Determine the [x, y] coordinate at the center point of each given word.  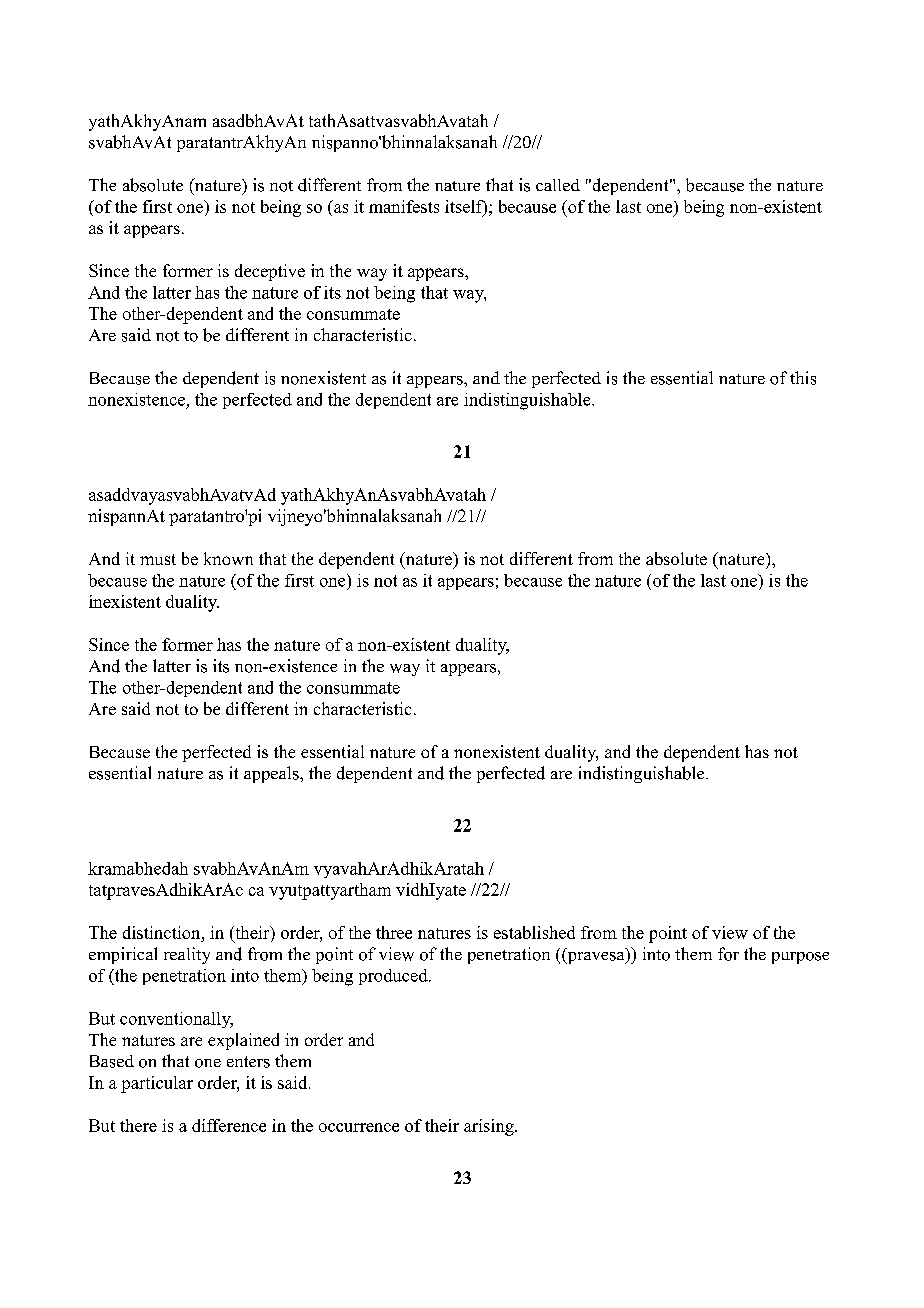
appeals [272, 774]
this [803, 378]
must [158, 559]
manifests [404, 206]
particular [157, 1084]
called [558, 185]
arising [490, 1127]
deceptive [270, 272]
